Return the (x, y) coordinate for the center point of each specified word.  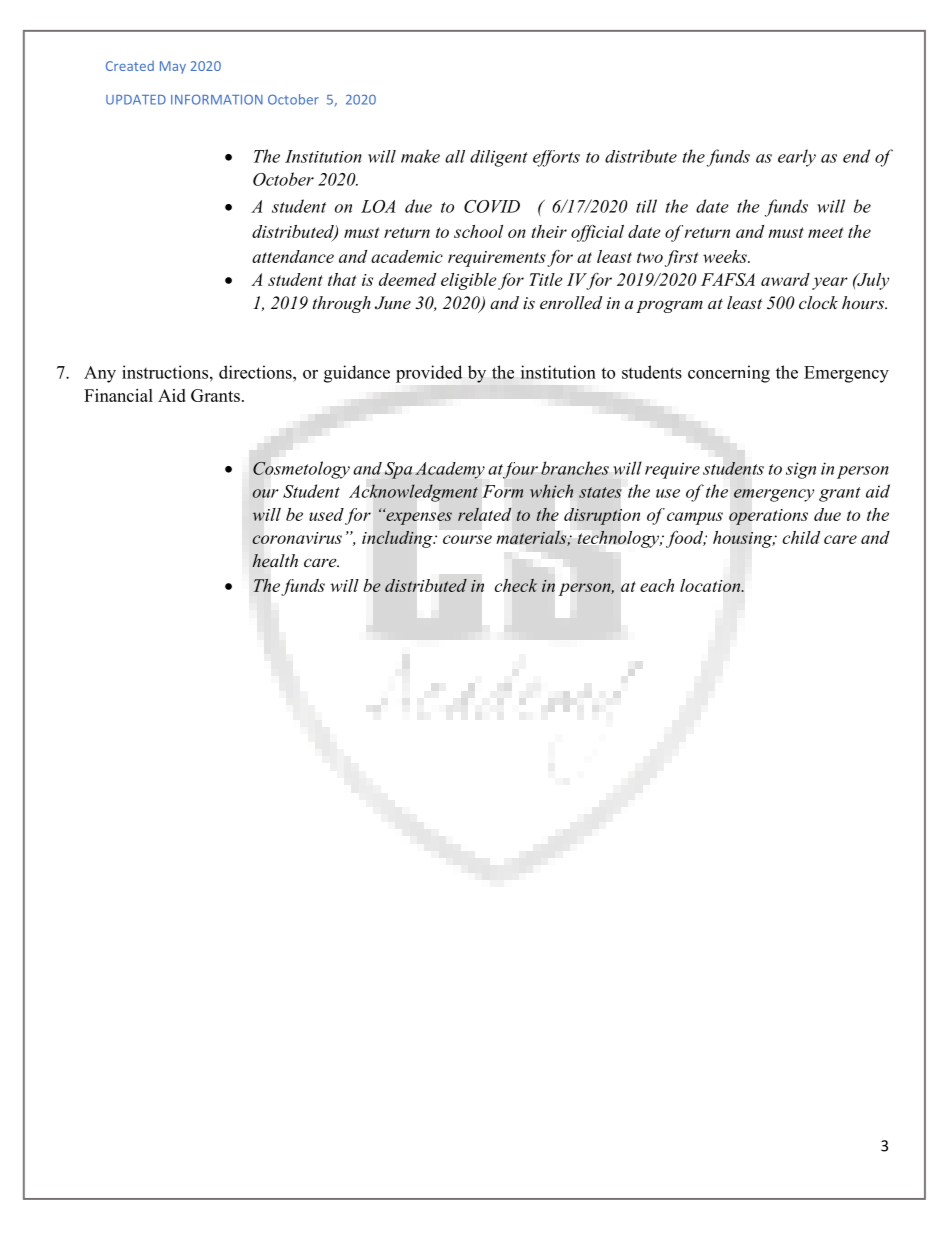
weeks (726, 256)
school (478, 231)
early (797, 158)
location (711, 585)
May (173, 67)
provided (429, 374)
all (455, 156)
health (275, 561)
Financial (118, 395)
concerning (729, 374)
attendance (293, 256)
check (516, 585)
